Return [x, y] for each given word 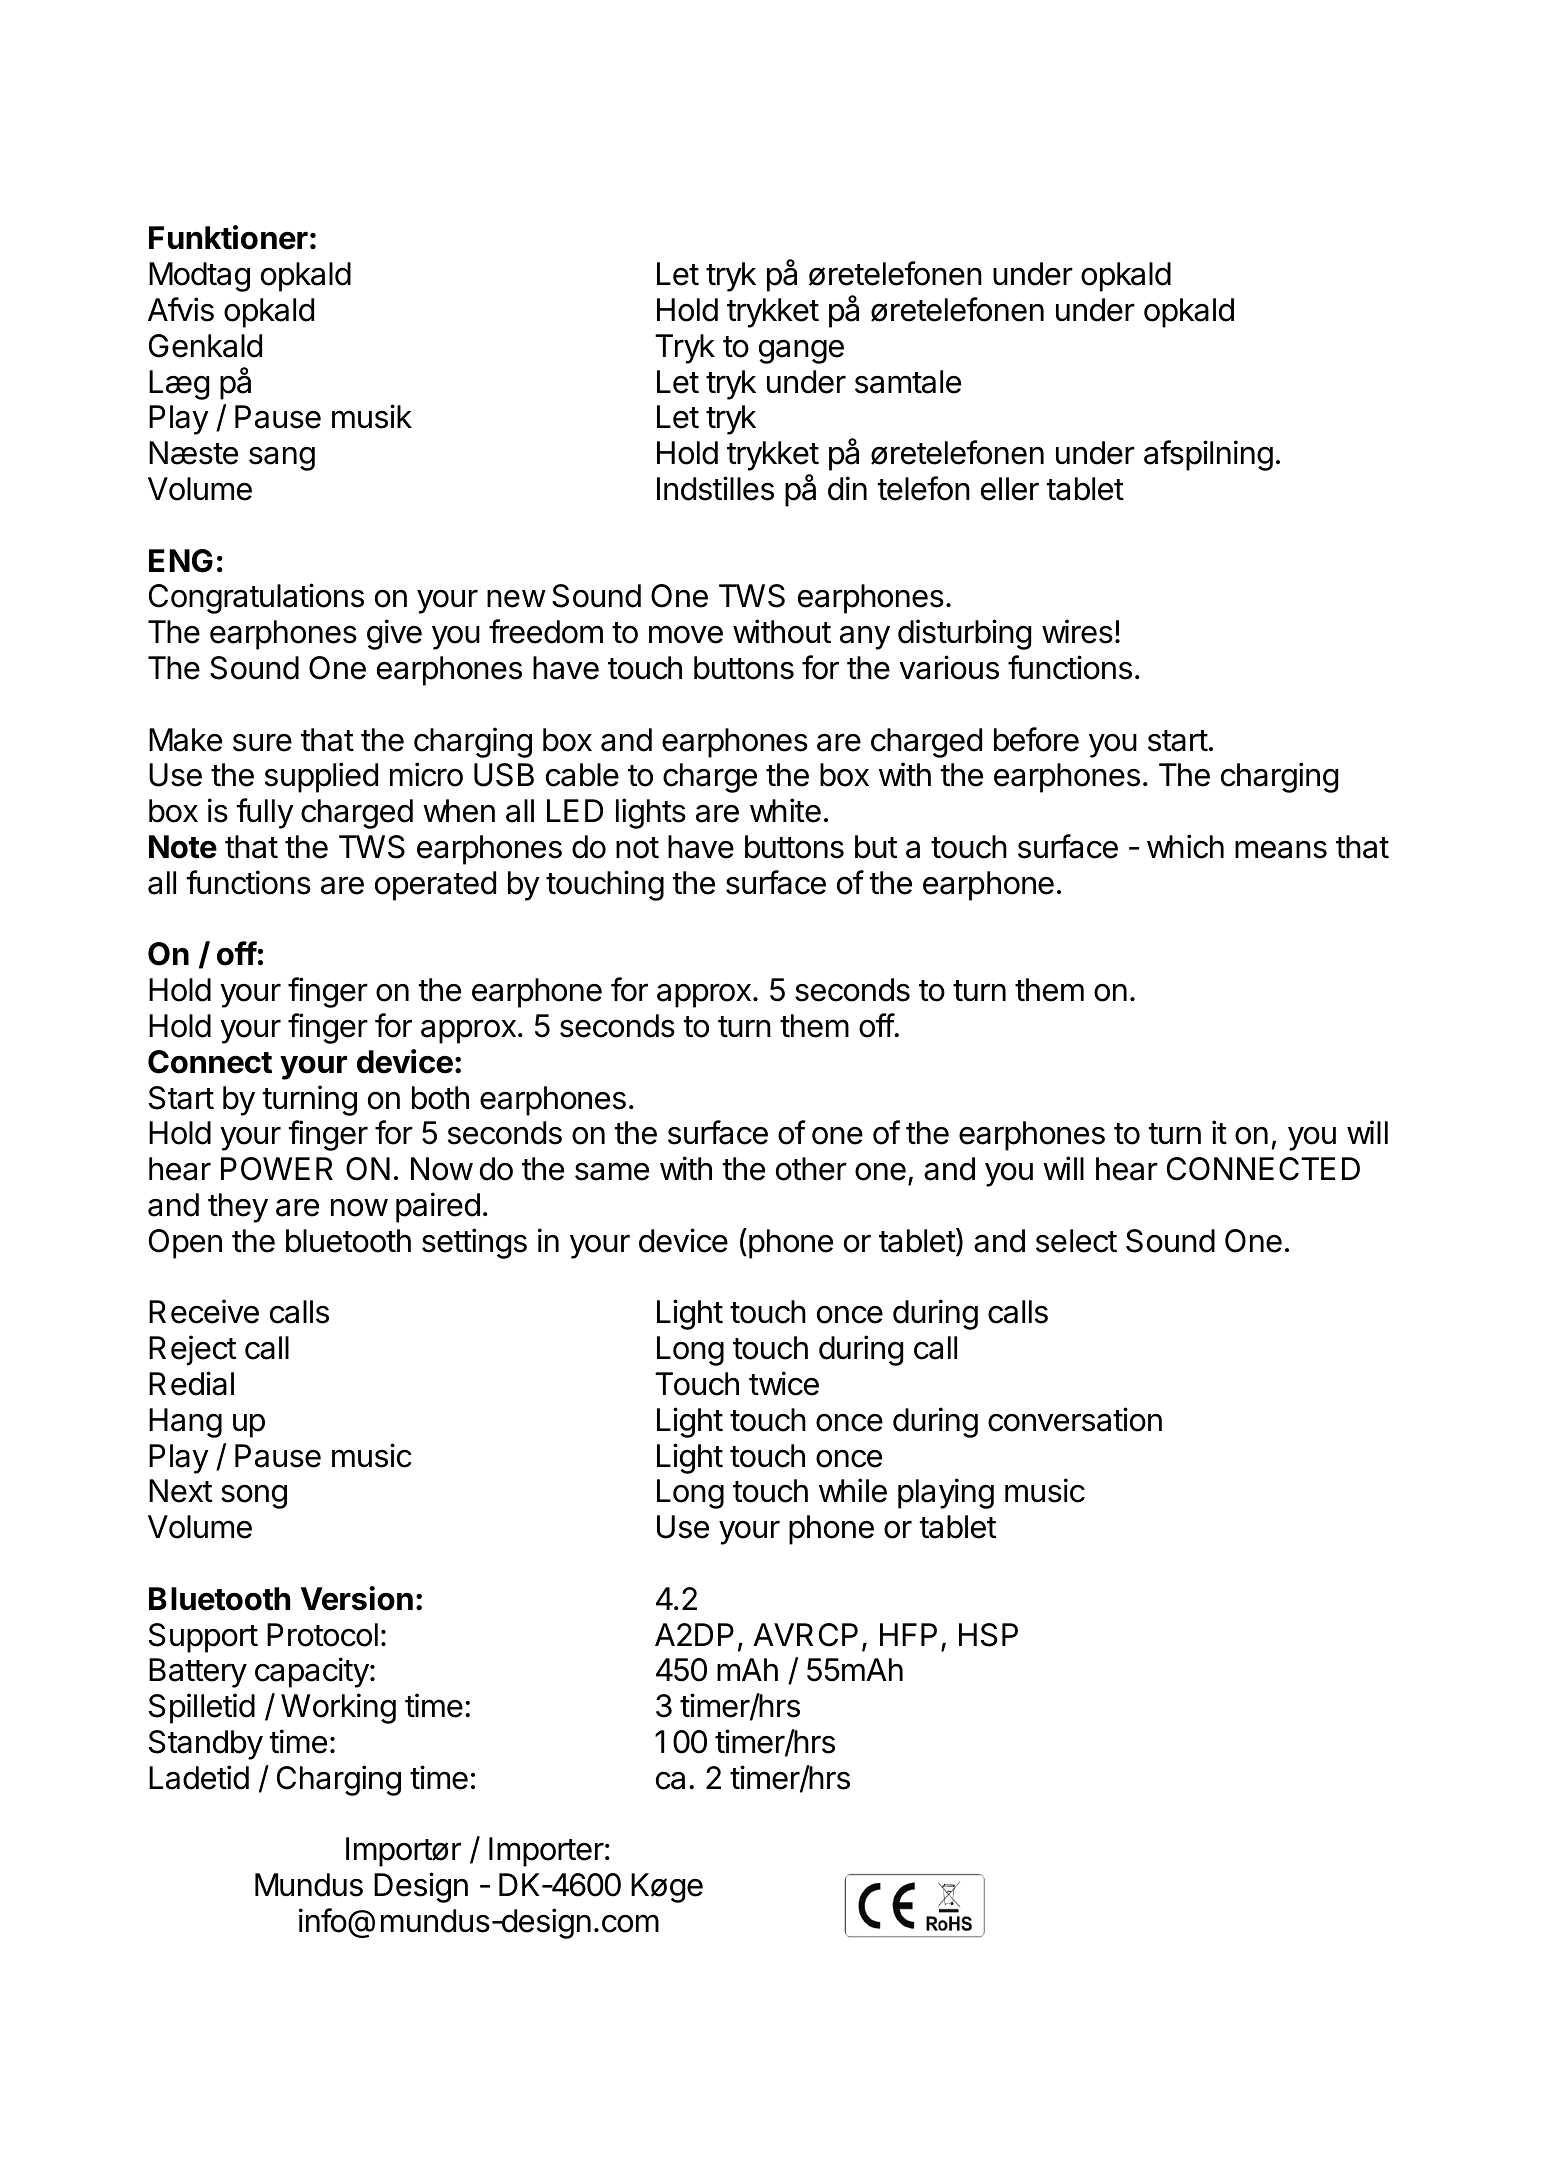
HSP [988, 1635]
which [1185, 846]
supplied [321, 777]
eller [1010, 489]
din [847, 488]
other [811, 1169]
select [1076, 1241]
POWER [277, 1169]
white [785, 810]
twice [784, 1383]
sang [282, 459]
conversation [1075, 1419]
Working [338, 1708]
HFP [908, 1634]
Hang [185, 1423]
